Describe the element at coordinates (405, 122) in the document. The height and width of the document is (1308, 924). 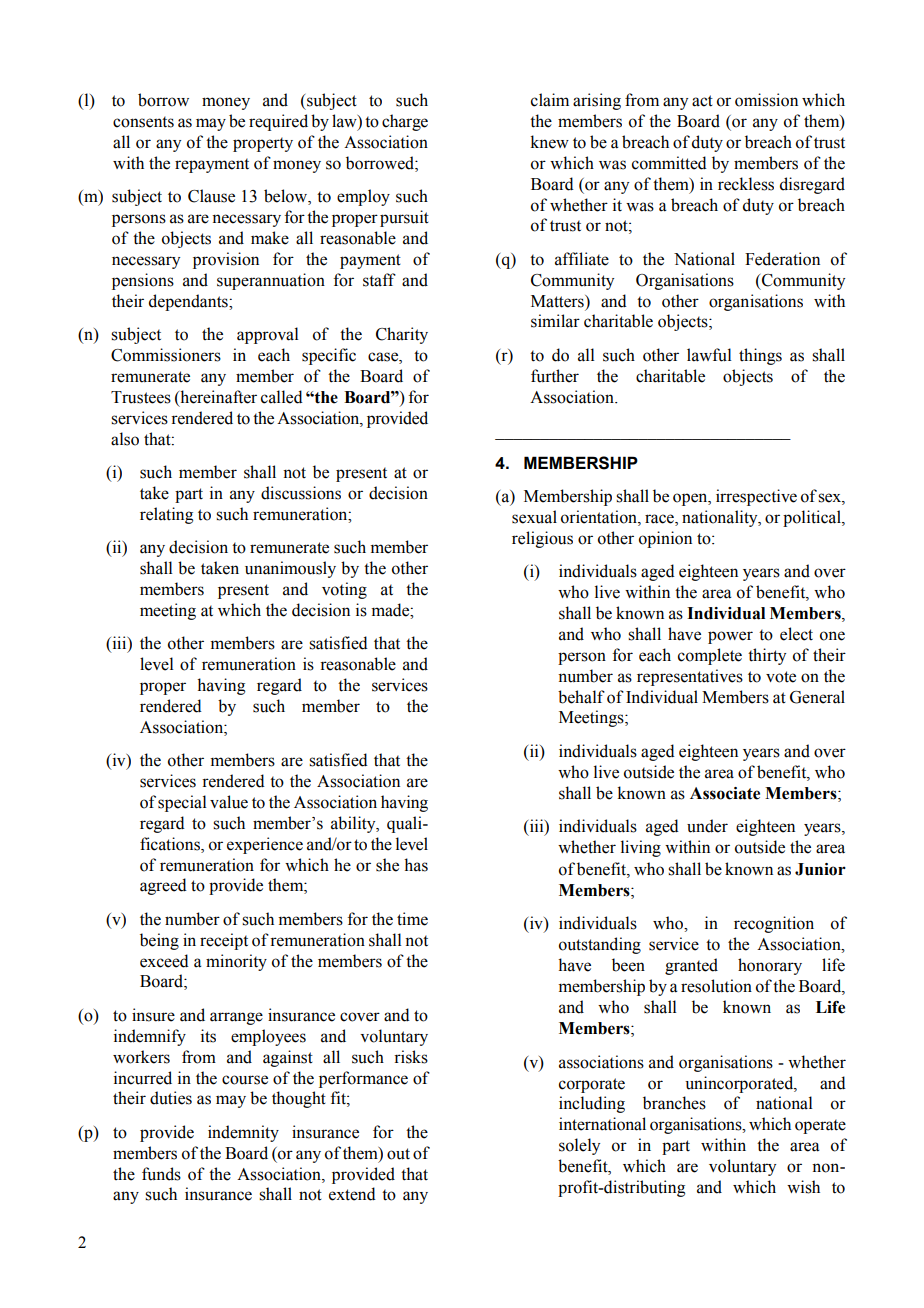
I see `charge` at that location.
